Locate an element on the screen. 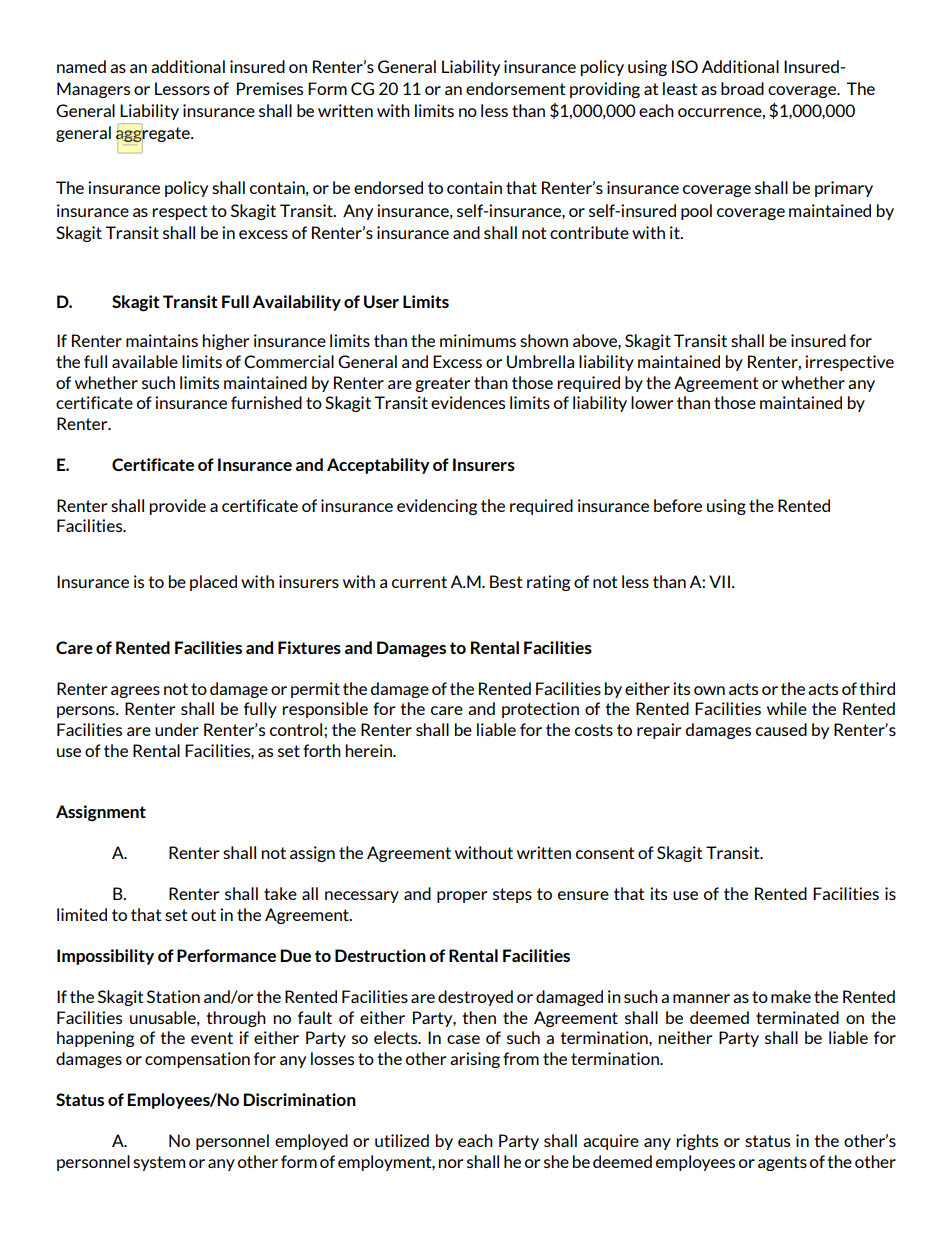 This screenshot has height=1233, width=952. herein is located at coordinates (370, 750).
